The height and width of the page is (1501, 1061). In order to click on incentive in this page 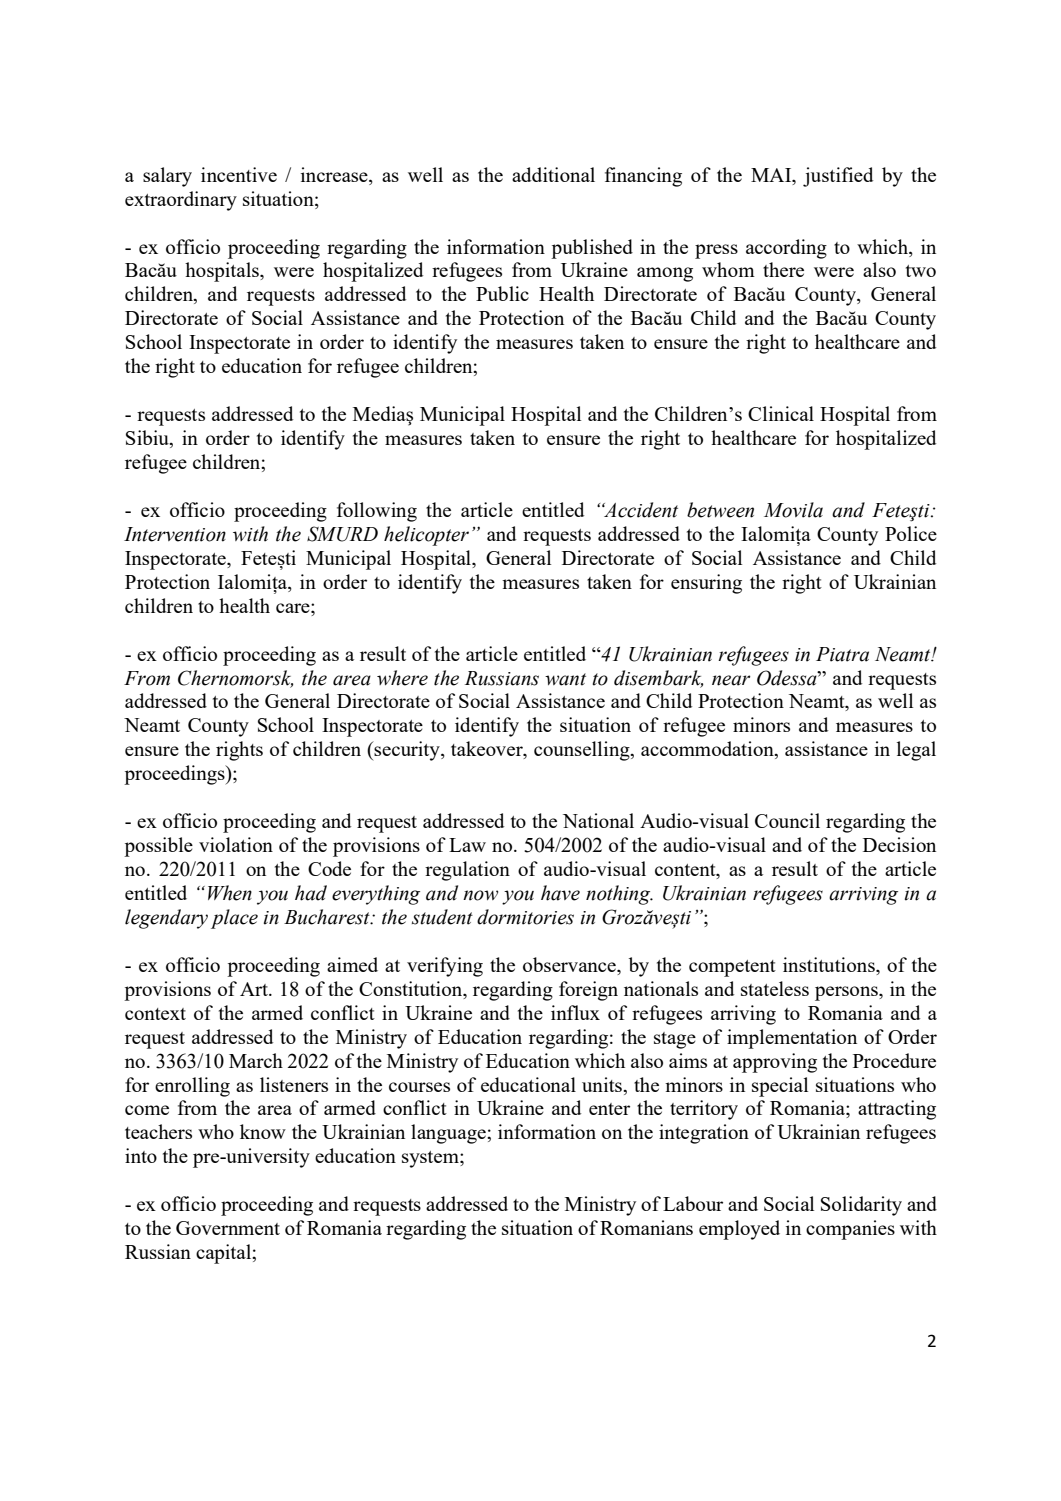, I will do `click(239, 174)`.
